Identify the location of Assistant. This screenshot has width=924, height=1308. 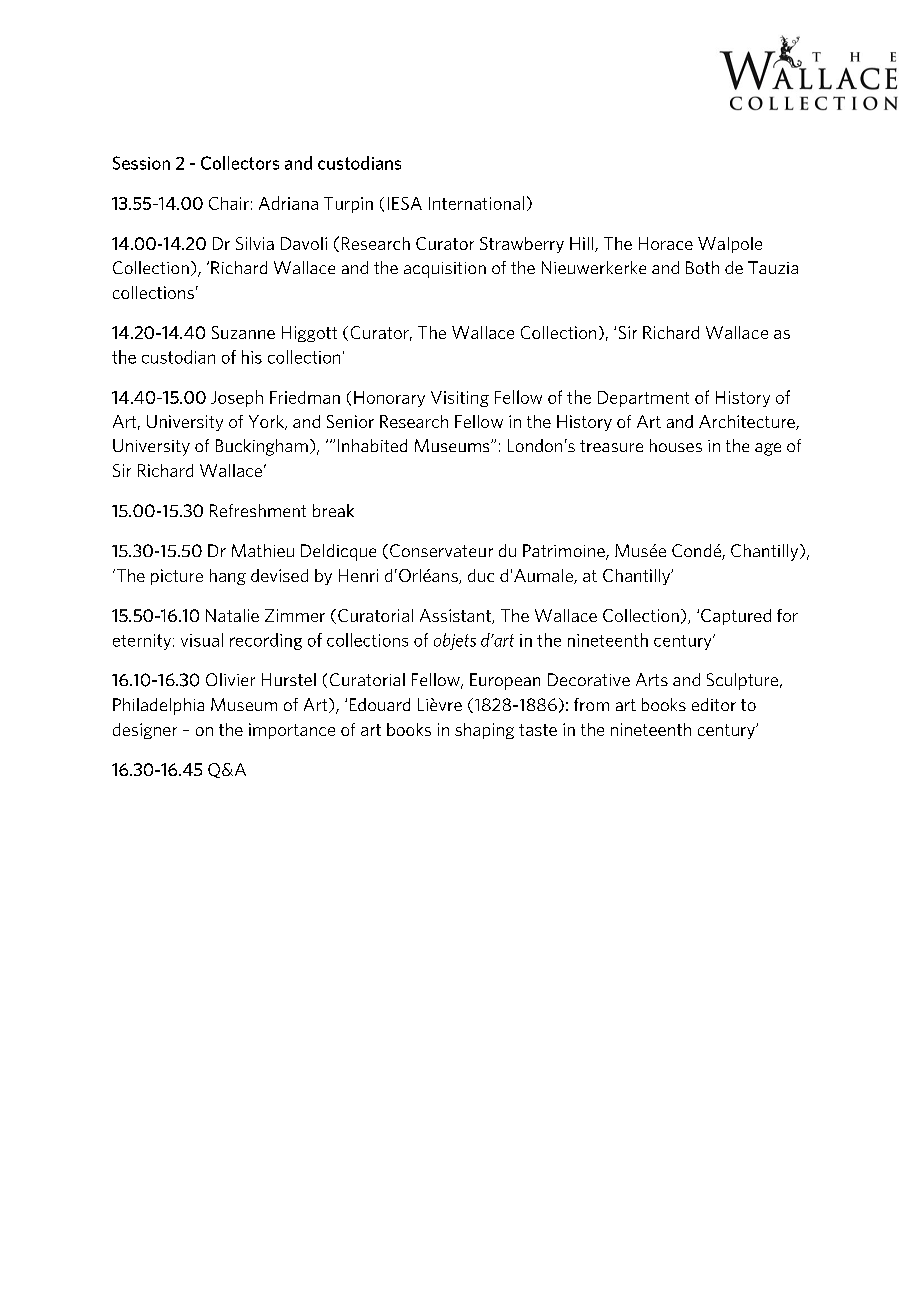
(456, 616).
